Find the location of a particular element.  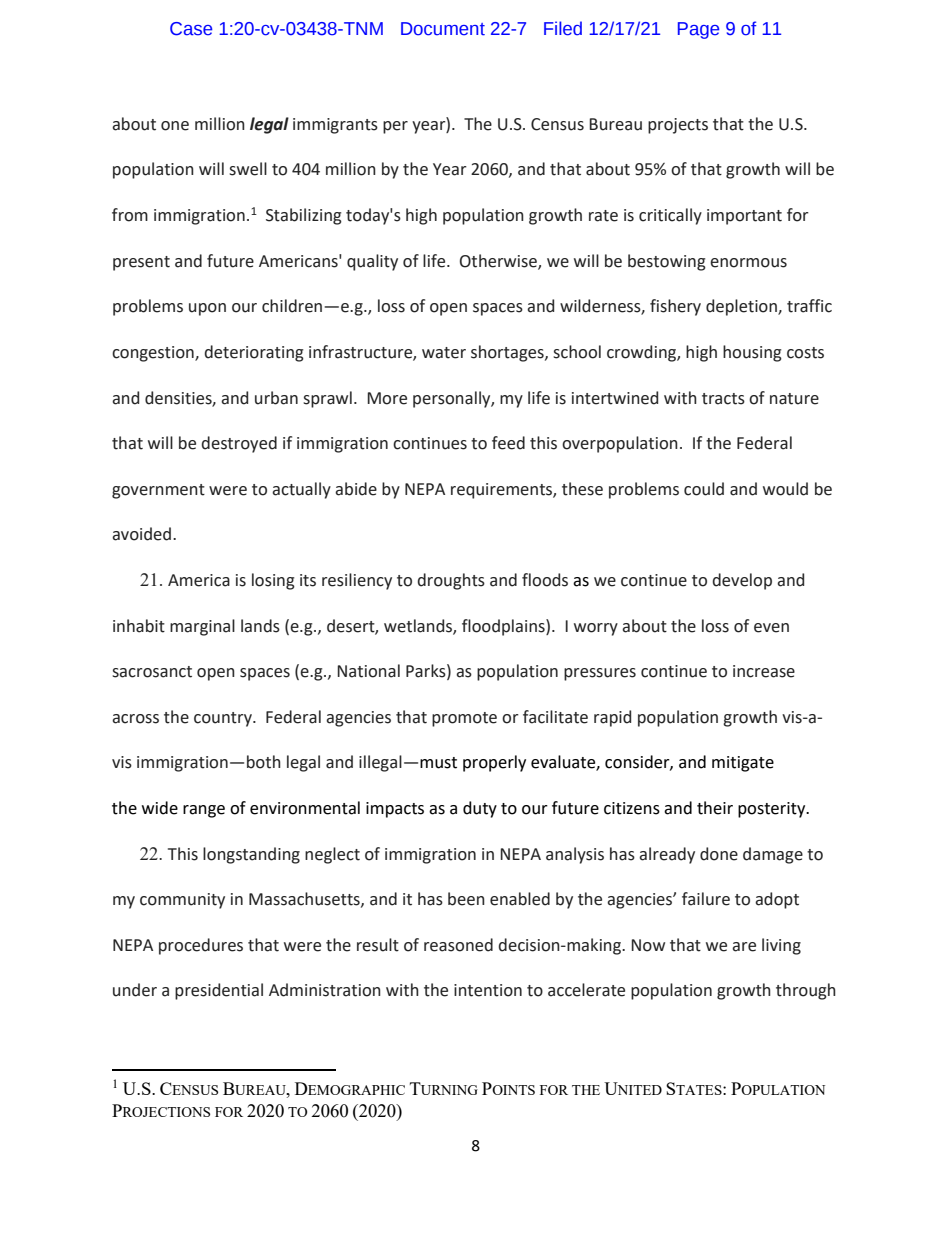

Otherwise is located at coordinates (499, 261).
